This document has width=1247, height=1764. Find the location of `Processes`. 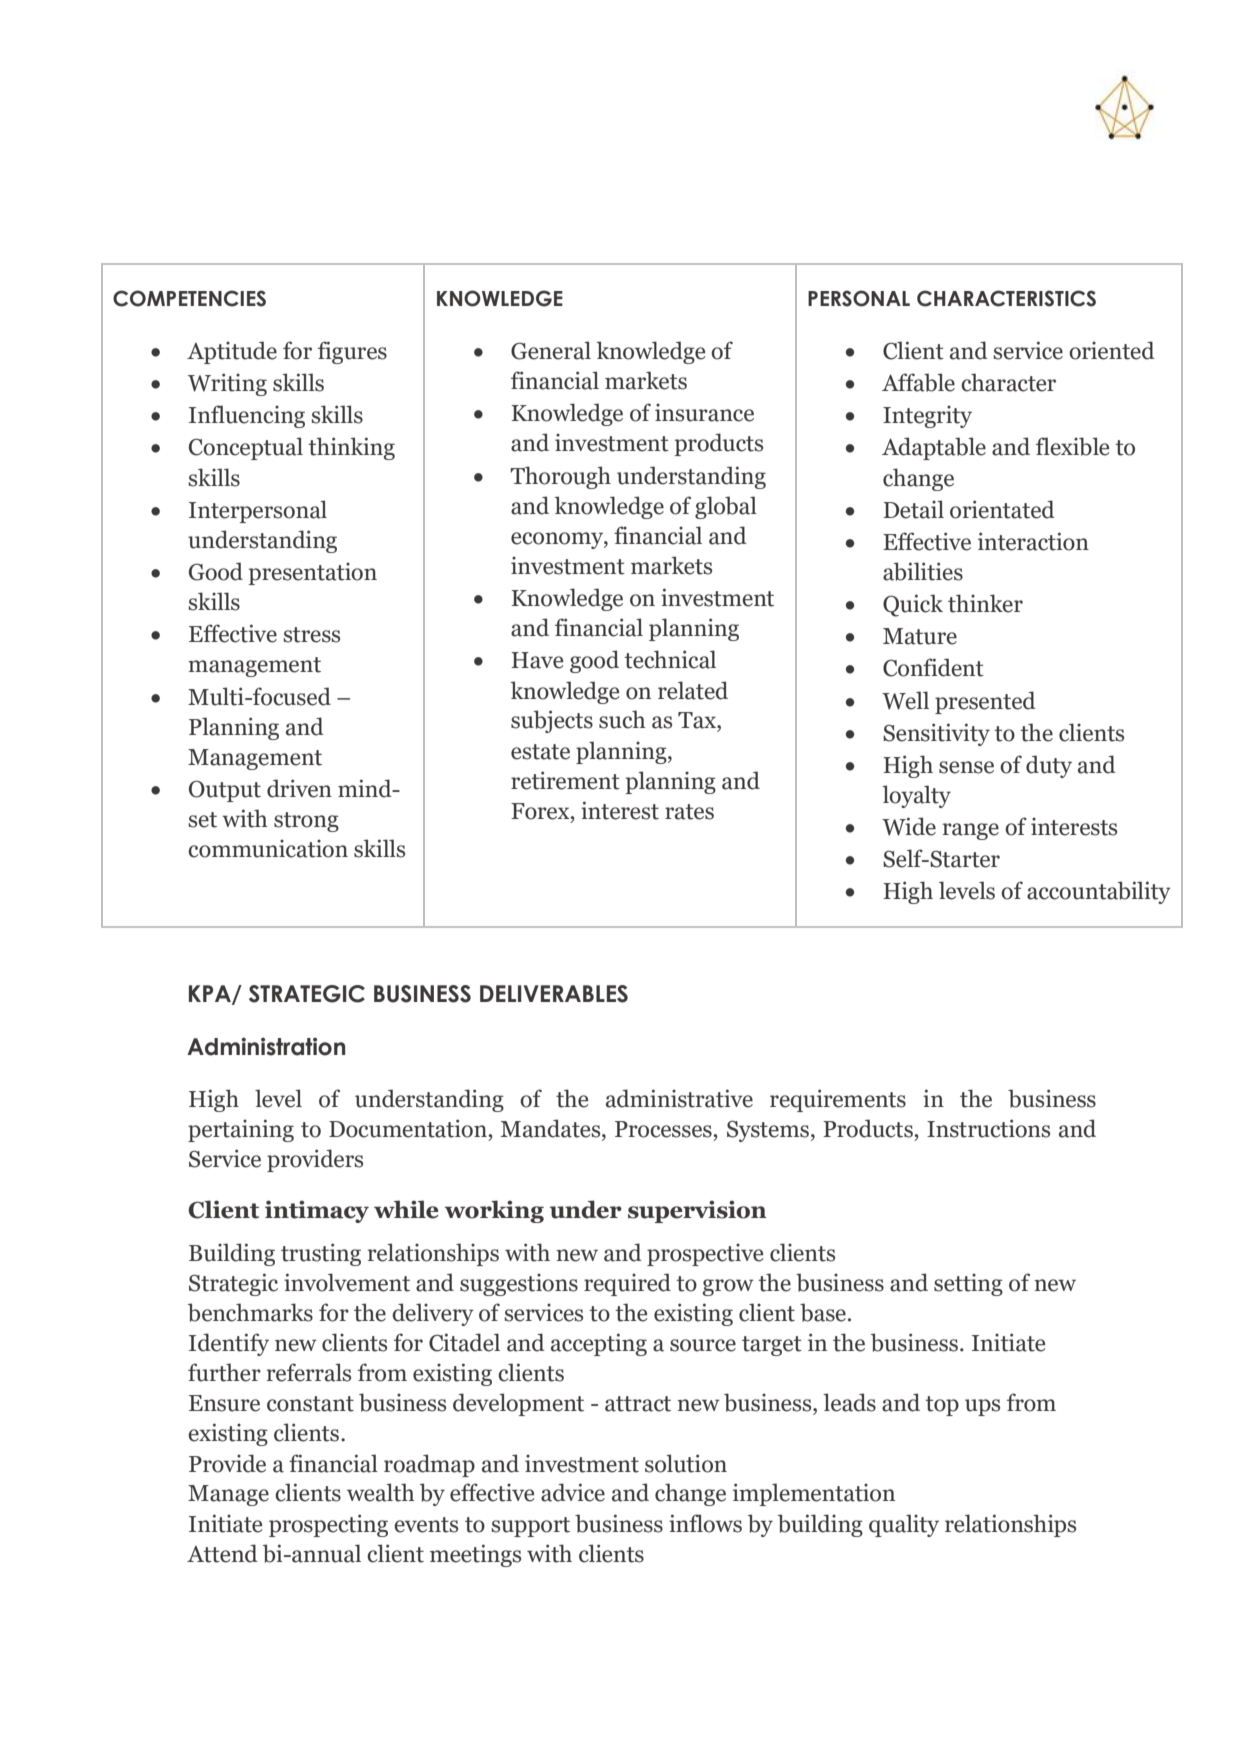

Processes is located at coordinates (664, 1129).
